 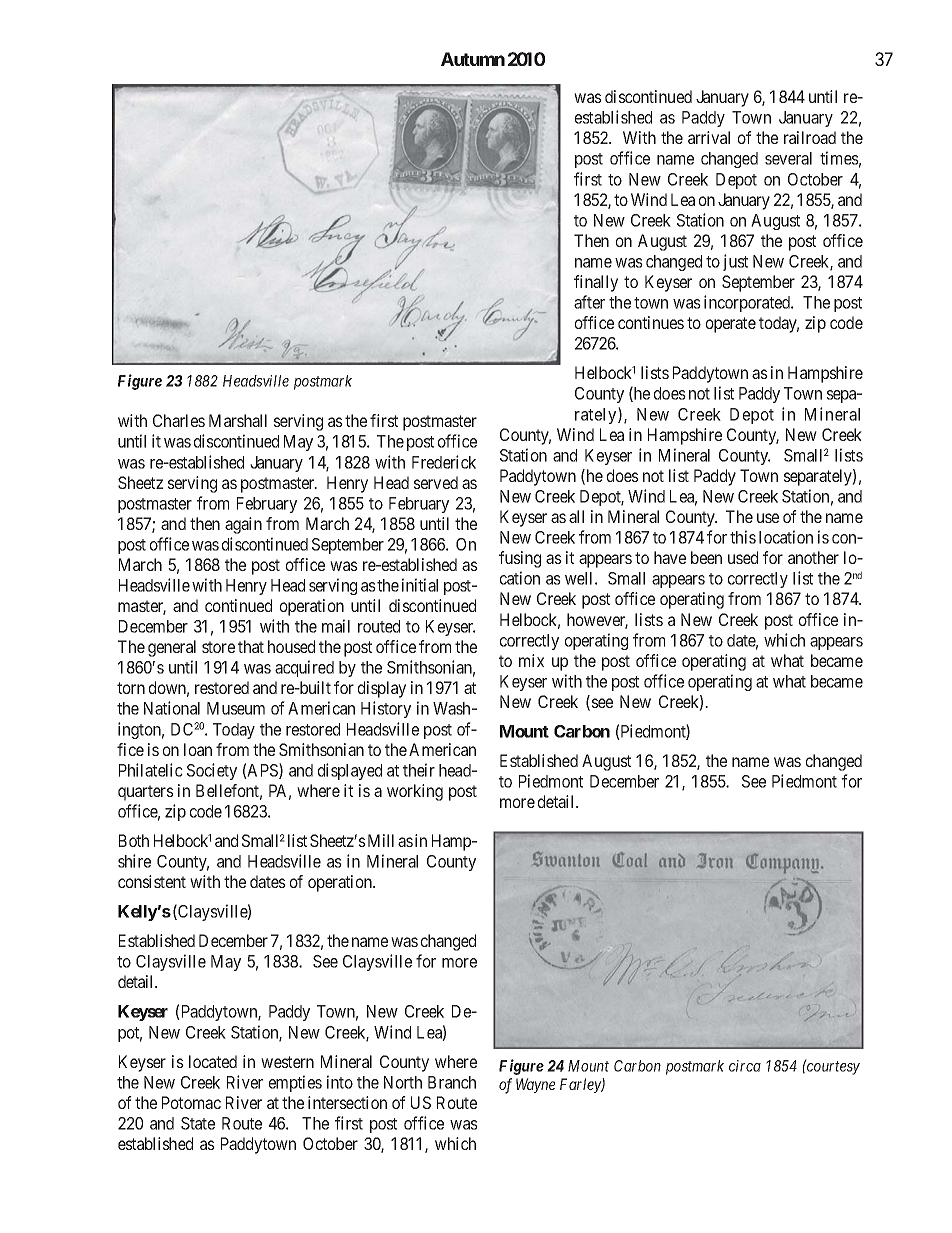 What do you see at coordinates (191, 1102) in the screenshot?
I see `Potomac` at bounding box center [191, 1102].
